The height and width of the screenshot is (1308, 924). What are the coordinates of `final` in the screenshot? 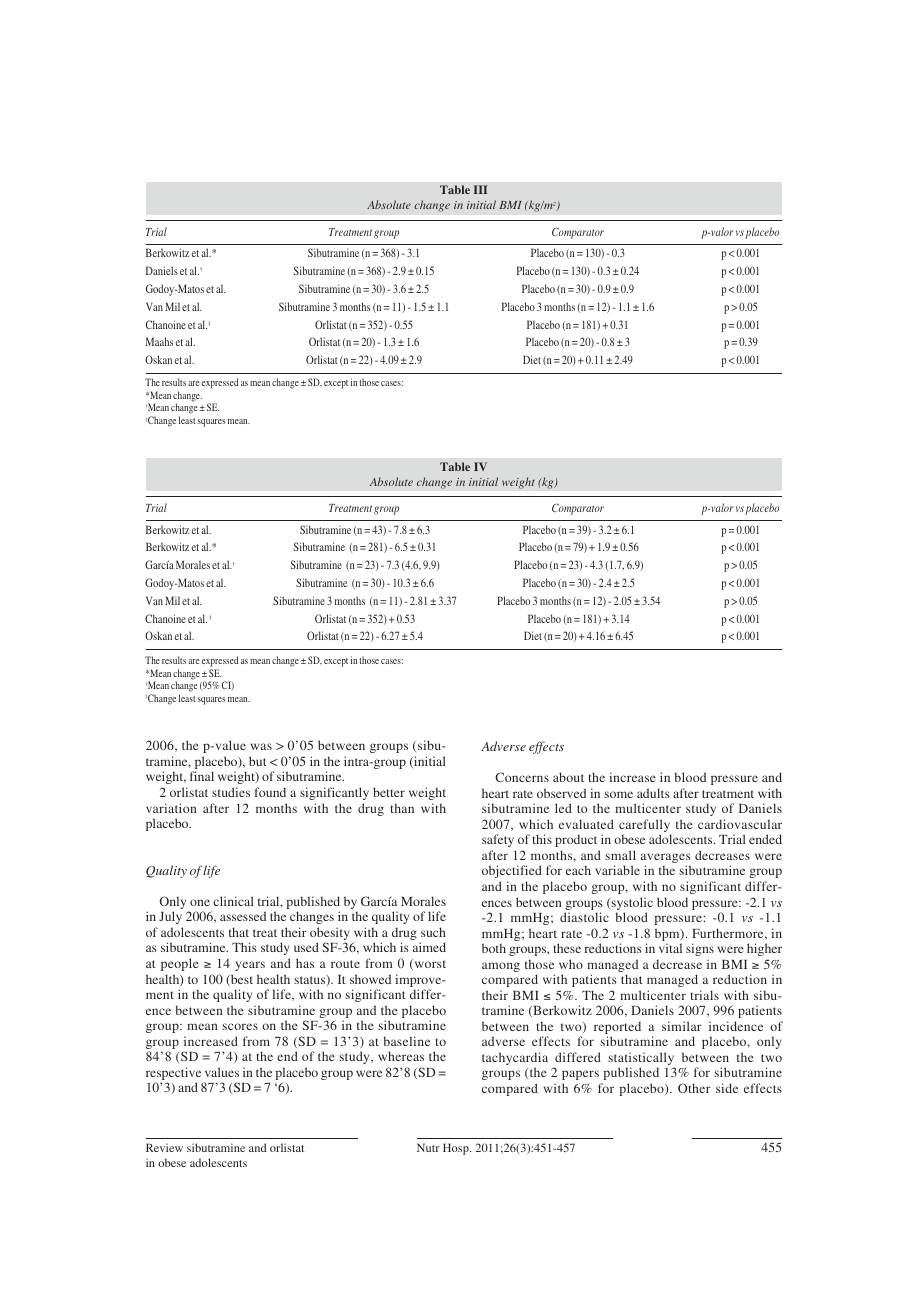 It's located at (202, 776).
